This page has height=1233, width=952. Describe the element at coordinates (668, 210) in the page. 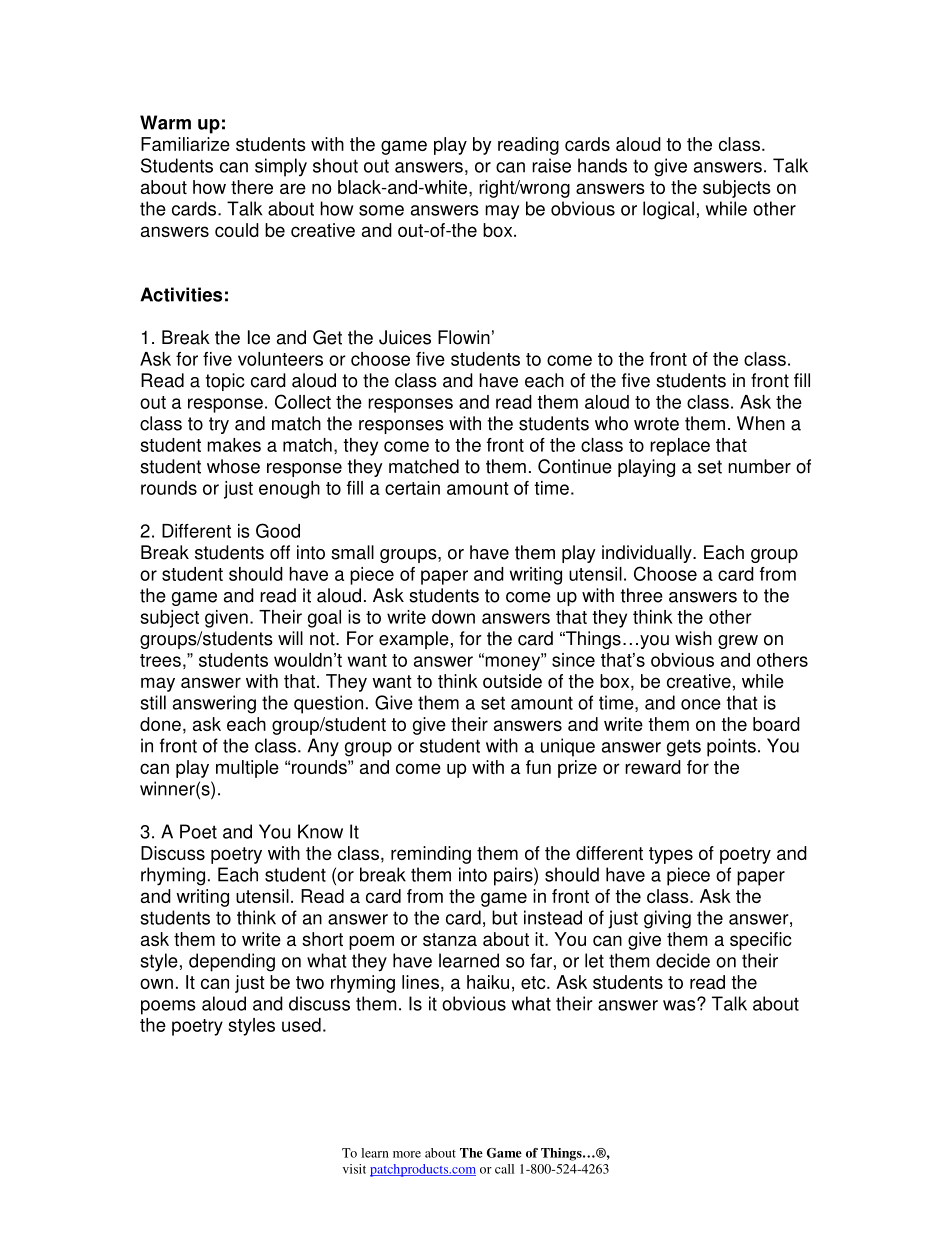

I see `logical` at that location.
